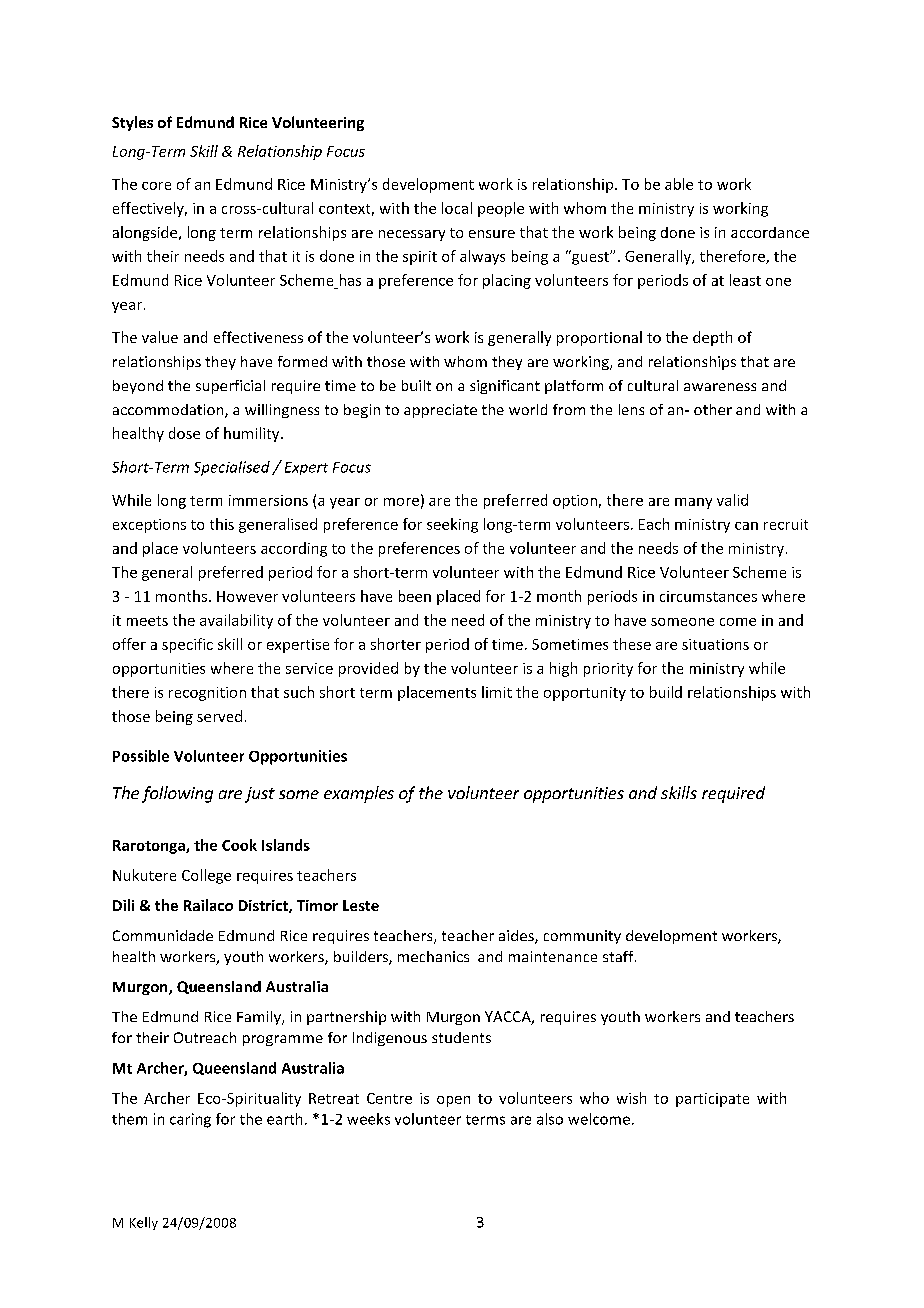 This screenshot has width=924, height=1308. What do you see at coordinates (144, 1223) in the screenshot?
I see `Kelly` at bounding box center [144, 1223].
